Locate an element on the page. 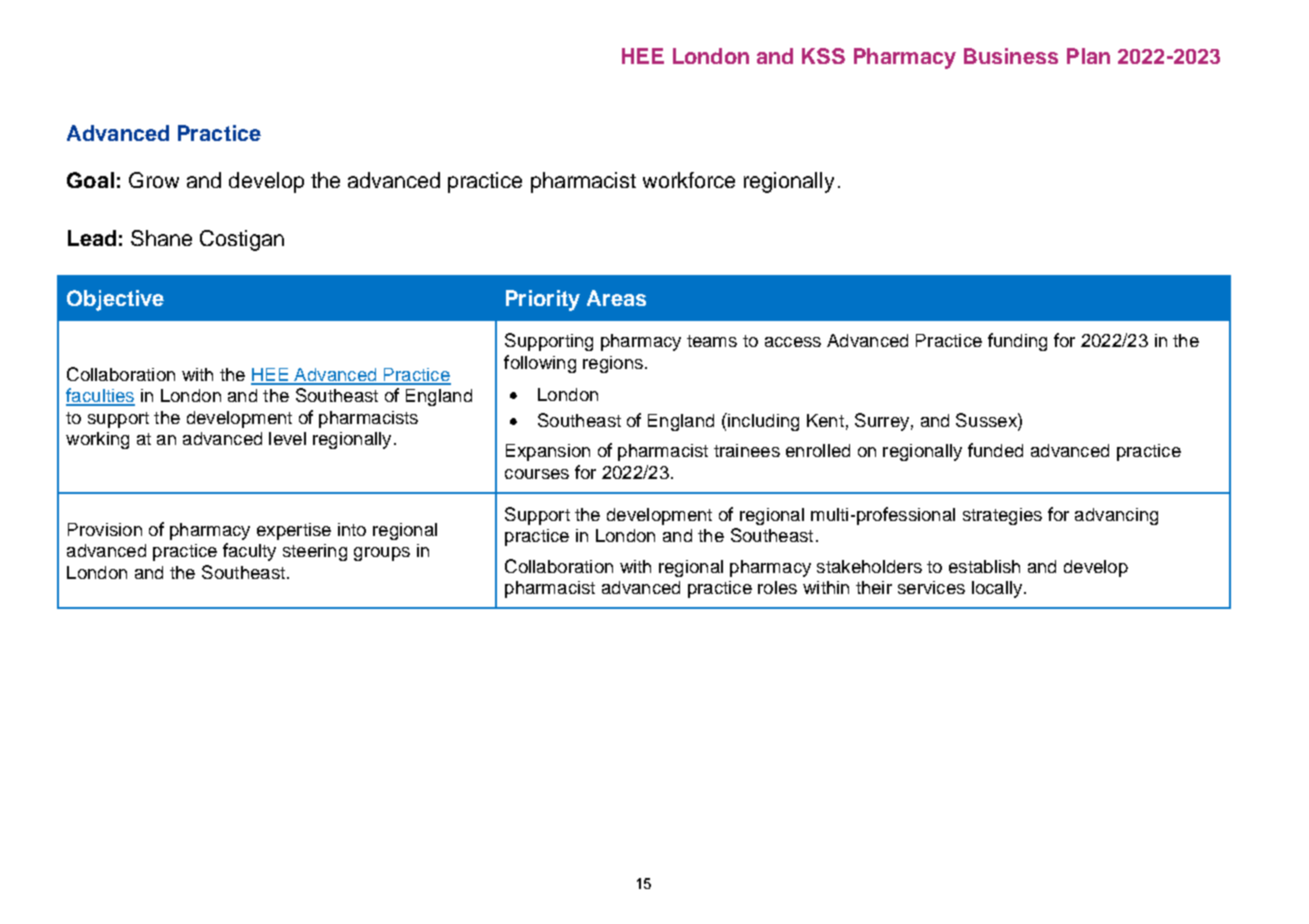  funding is located at coordinates (1017, 342).
